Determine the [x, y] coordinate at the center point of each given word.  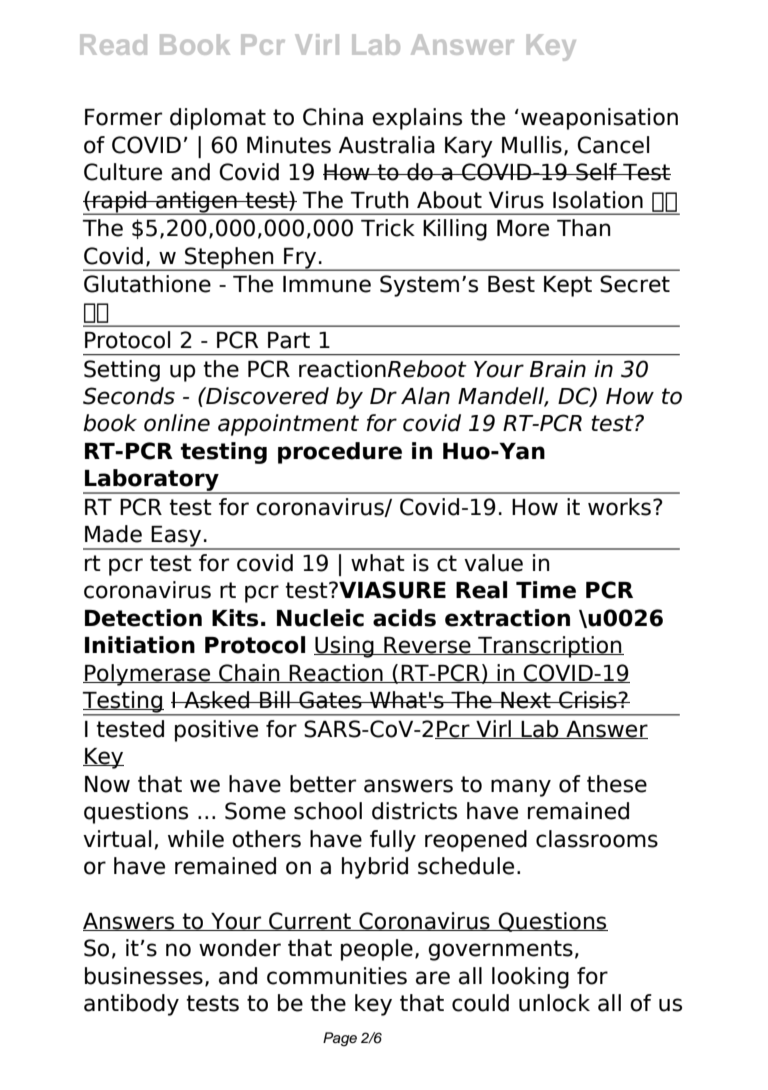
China [333, 117]
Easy [177, 537]
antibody [131, 1005]
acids [404, 618]
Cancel [613, 145]
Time [546, 590]
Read [113, 44]
